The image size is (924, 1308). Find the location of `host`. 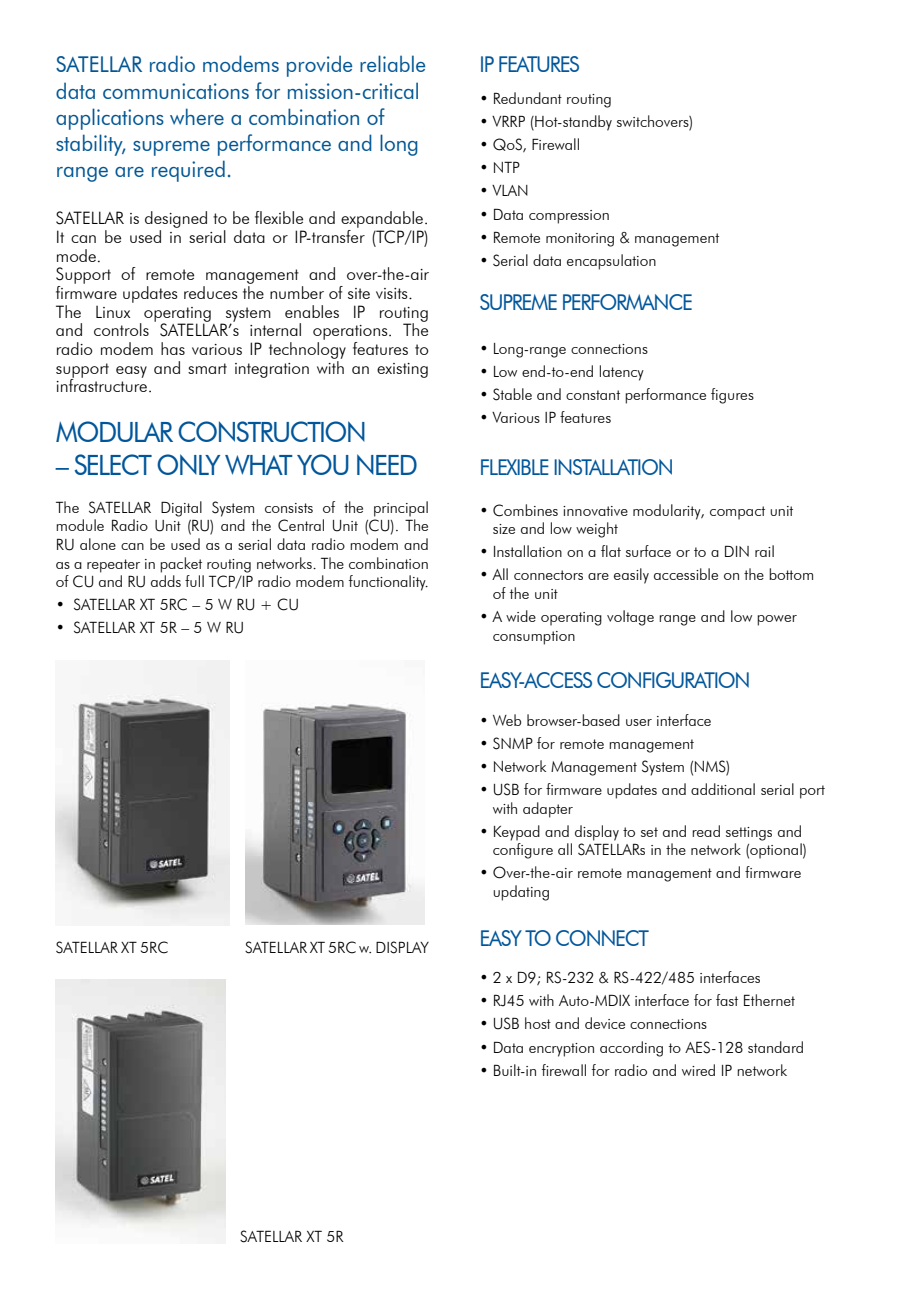

host is located at coordinates (538, 1023).
